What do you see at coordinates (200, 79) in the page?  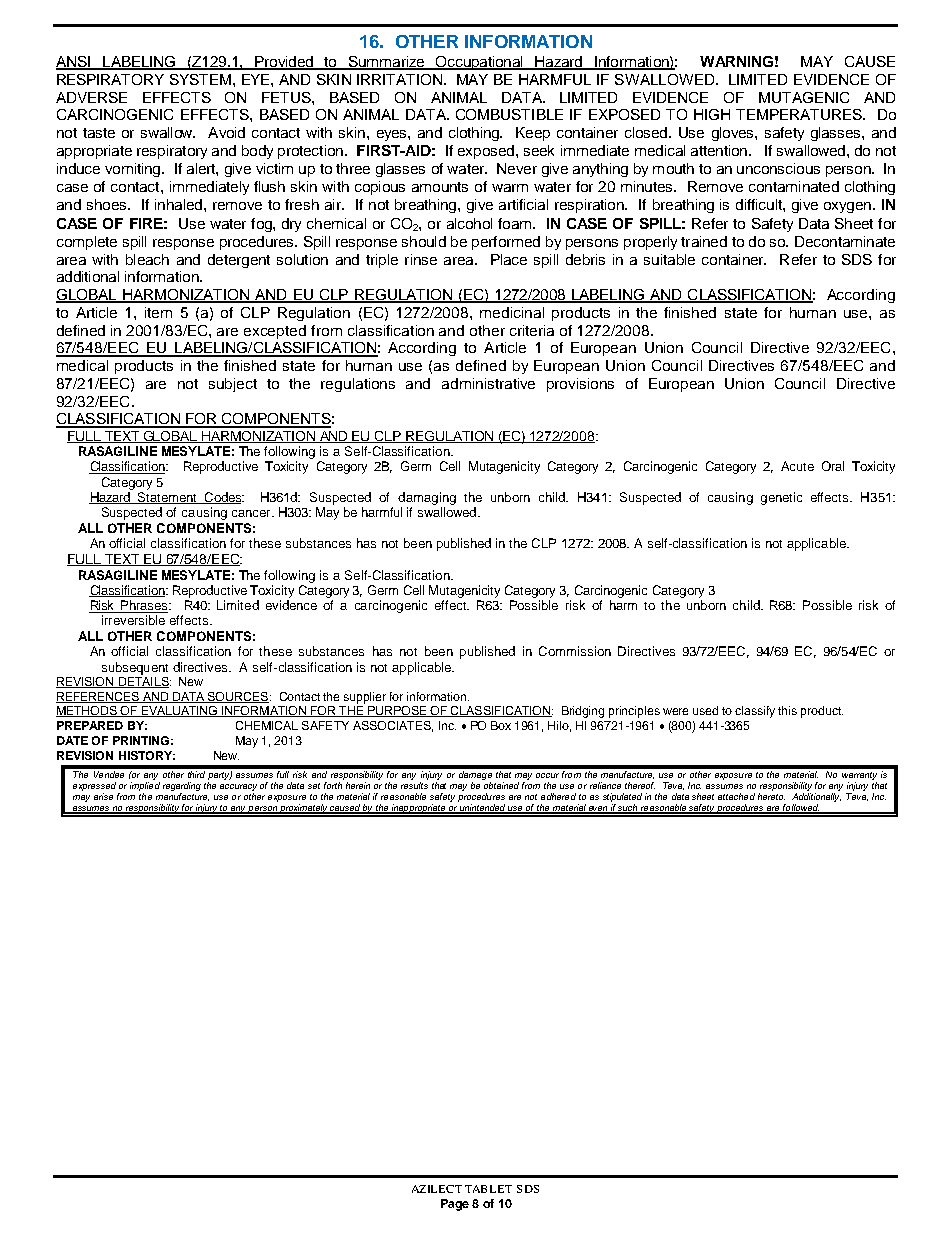 I see `SYSTEM` at bounding box center [200, 79].
